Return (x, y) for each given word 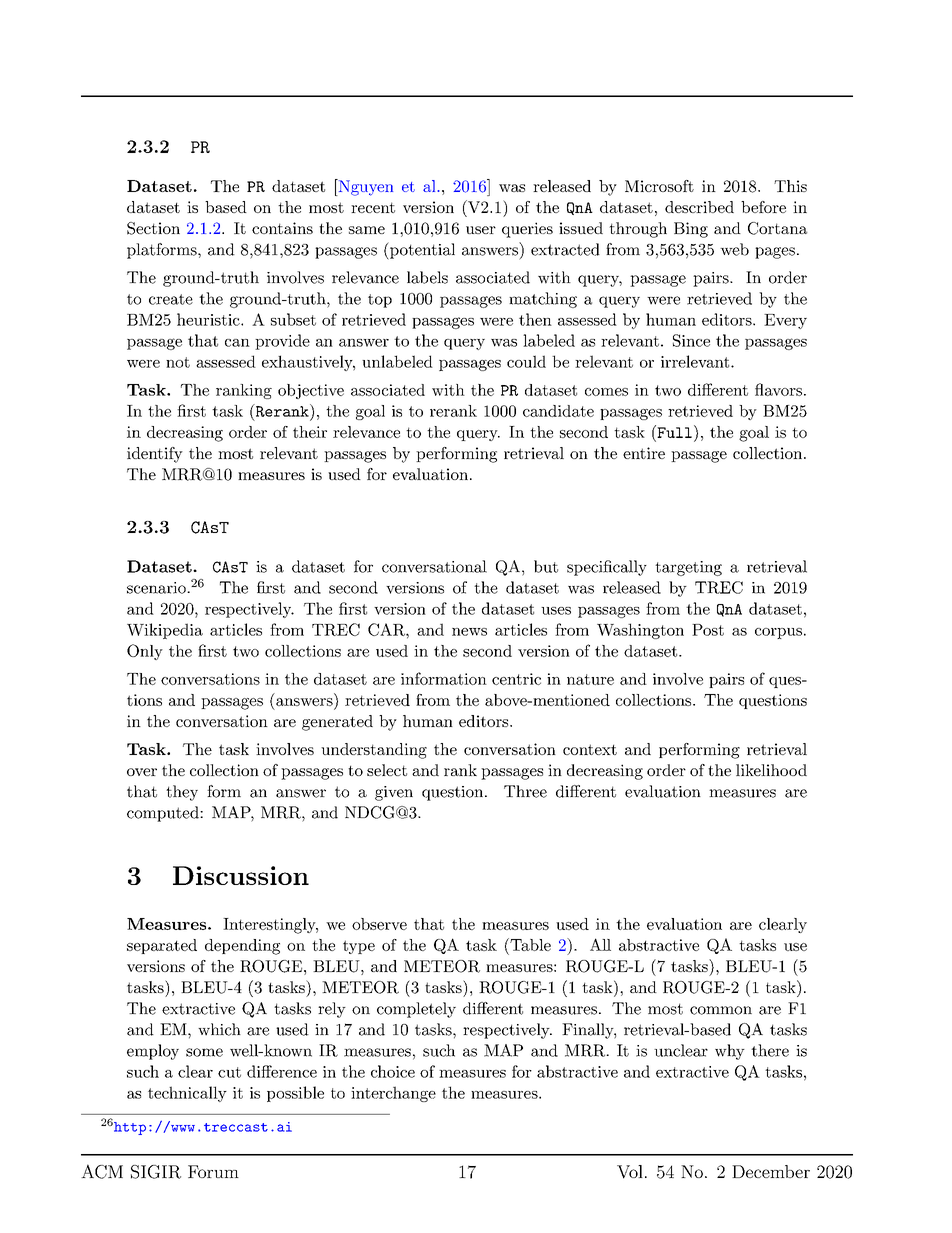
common (721, 1010)
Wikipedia (165, 631)
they (182, 793)
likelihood (771, 770)
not (178, 362)
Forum (213, 1171)
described (699, 207)
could (526, 361)
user (481, 230)
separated (162, 946)
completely (416, 1010)
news (469, 632)
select (387, 770)
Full (673, 431)
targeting (688, 568)
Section (153, 228)
